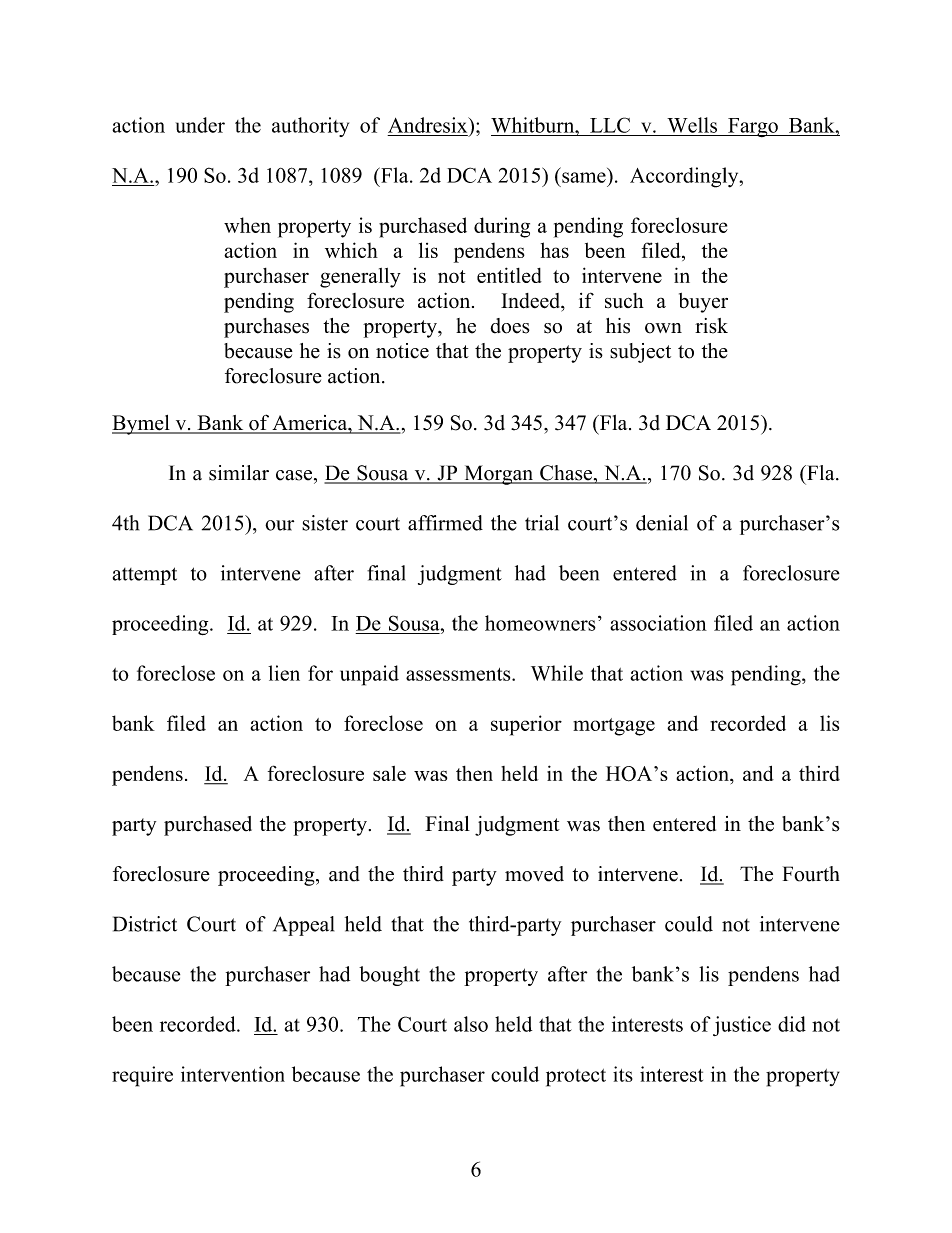 The height and width of the screenshot is (1233, 952). What do you see at coordinates (753, 127) in the screenshot?
I see `Fargo` at bounding box center [753, 127].
